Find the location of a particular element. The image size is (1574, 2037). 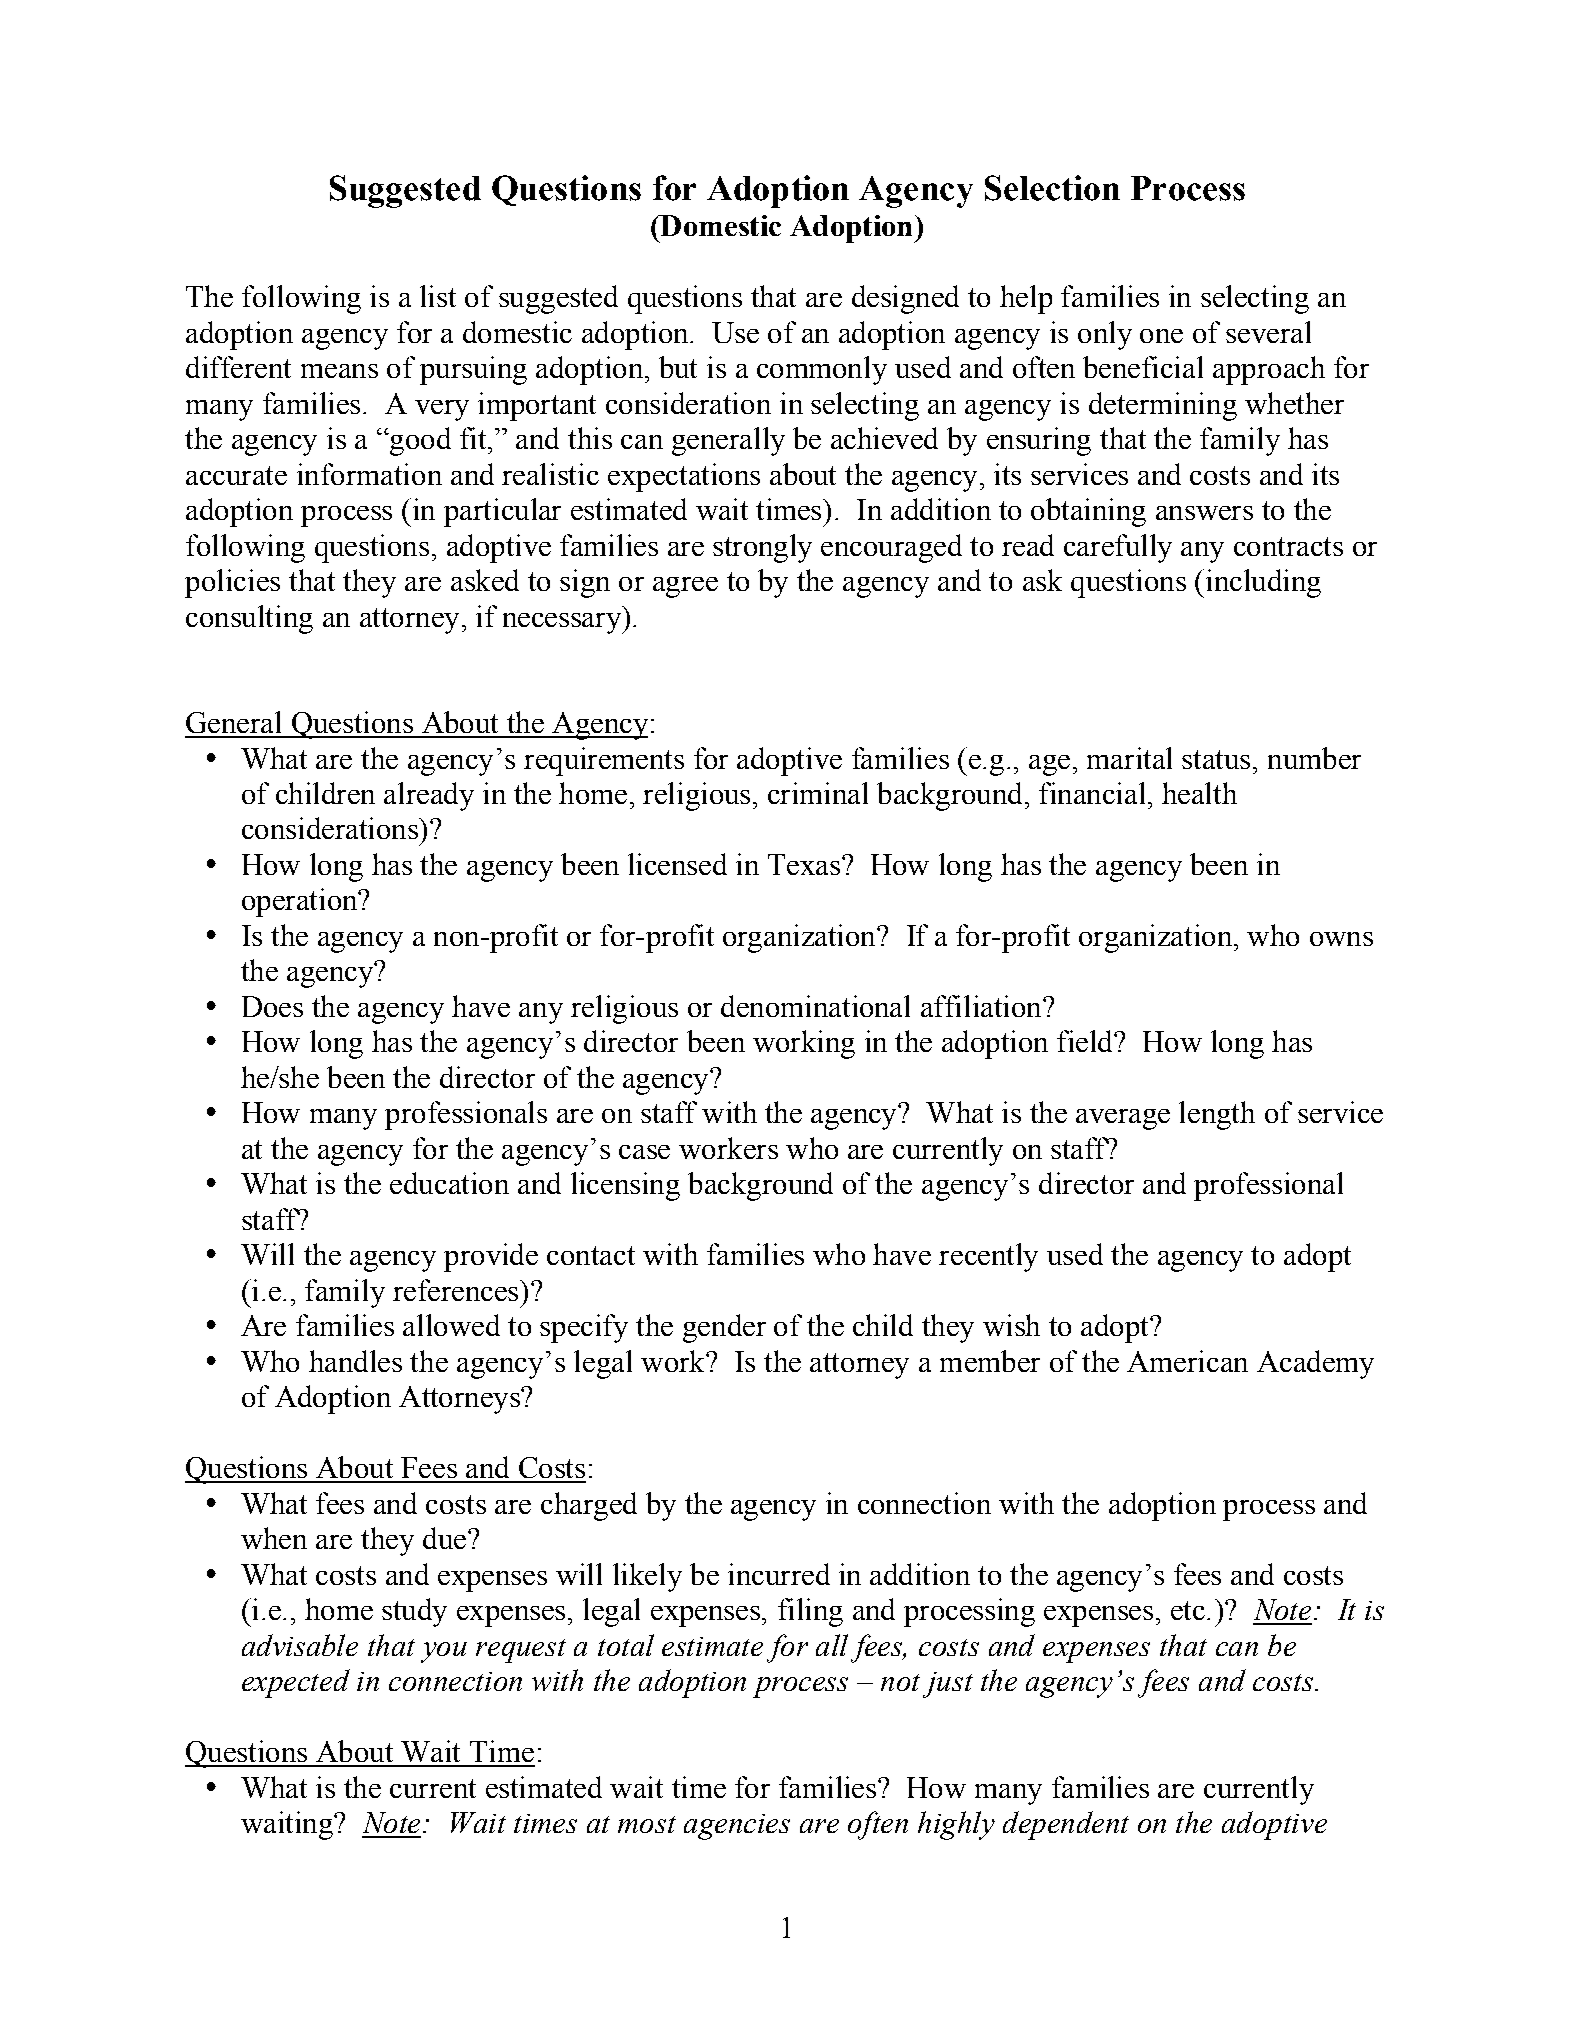

consulting is located at coordinates (249, 619).
